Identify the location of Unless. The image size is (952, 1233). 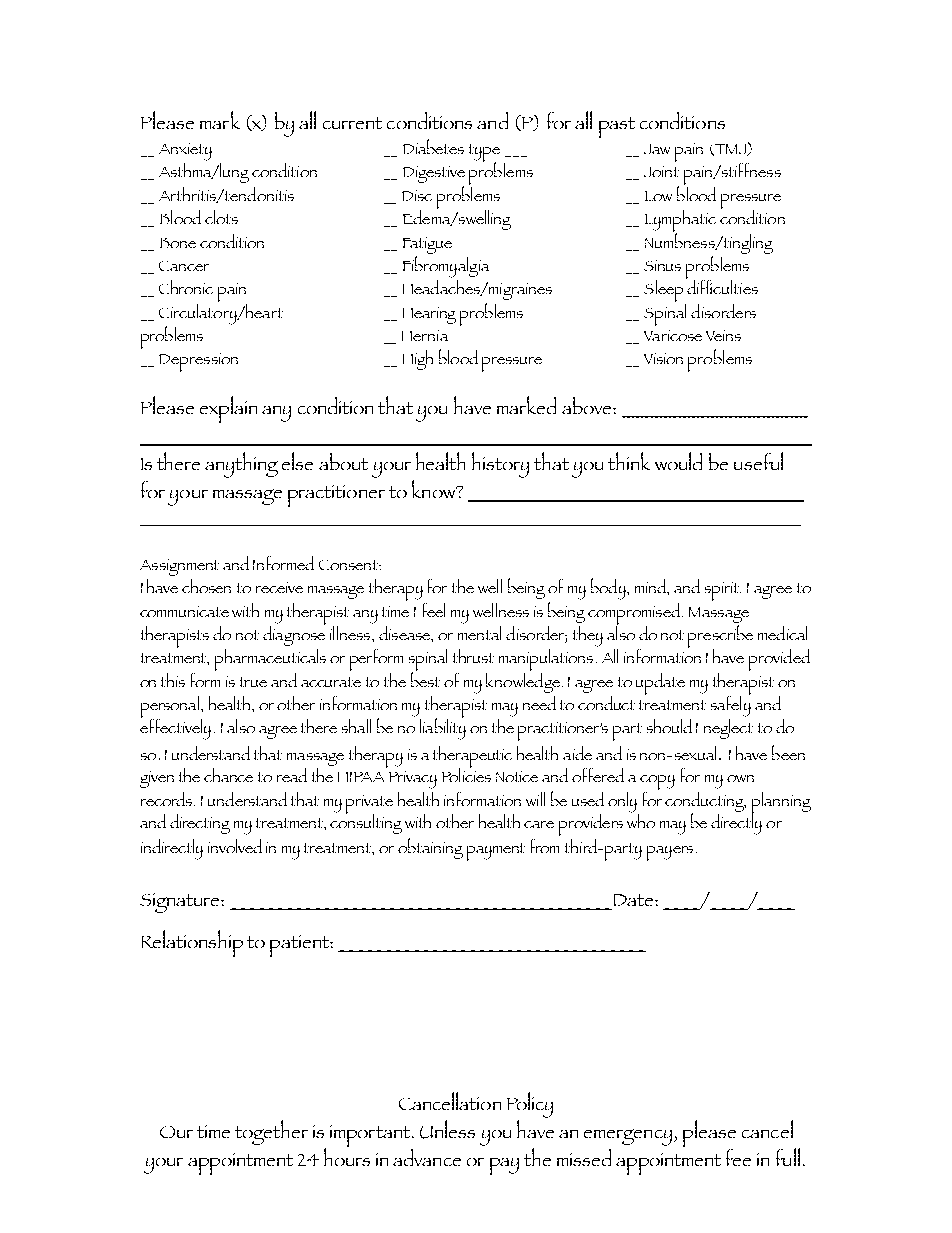
(447, 1129).
